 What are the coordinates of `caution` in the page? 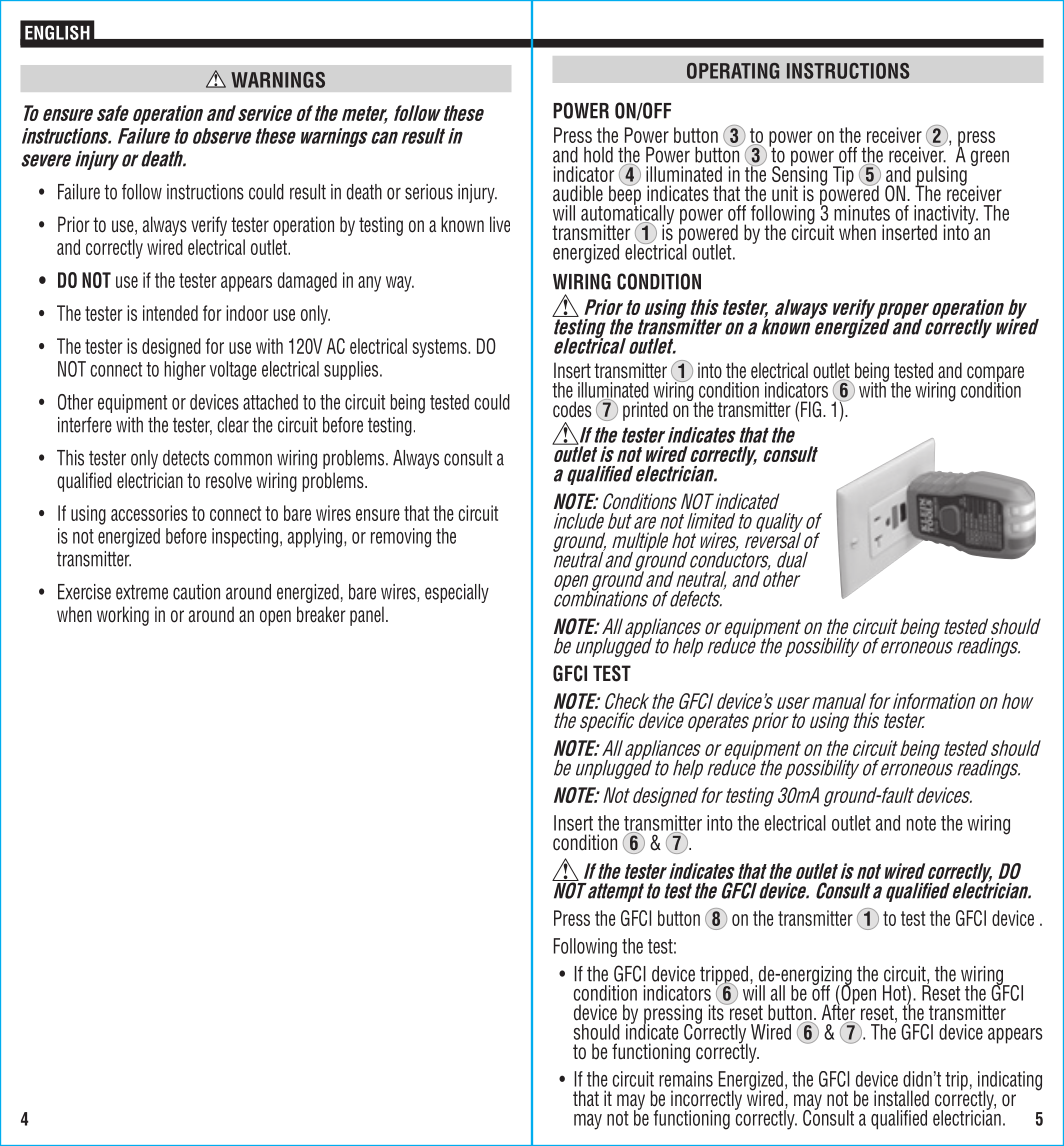 It's located at (196, 592).
